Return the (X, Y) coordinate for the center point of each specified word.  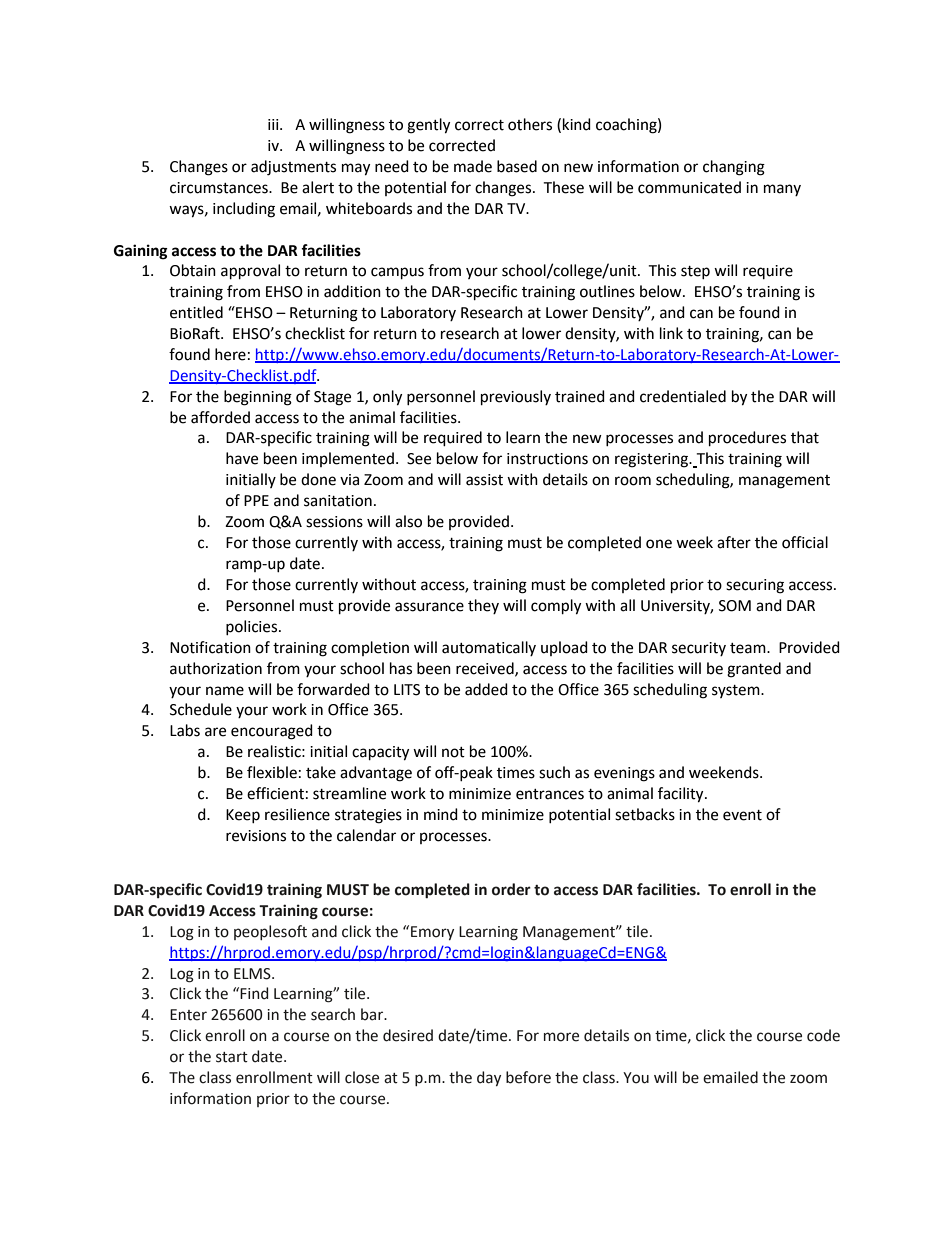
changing (734, 168)
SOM (735, 606)
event (742, 815)
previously (516, 398)
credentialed (683, 396)
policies (253, 627)
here (230, 354)
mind (441, 814)
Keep (243, 816)
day (489, 1078)
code (823, 1035)
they (483, 606)
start (232, 1057)
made (473, 166)
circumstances (220, 188)
